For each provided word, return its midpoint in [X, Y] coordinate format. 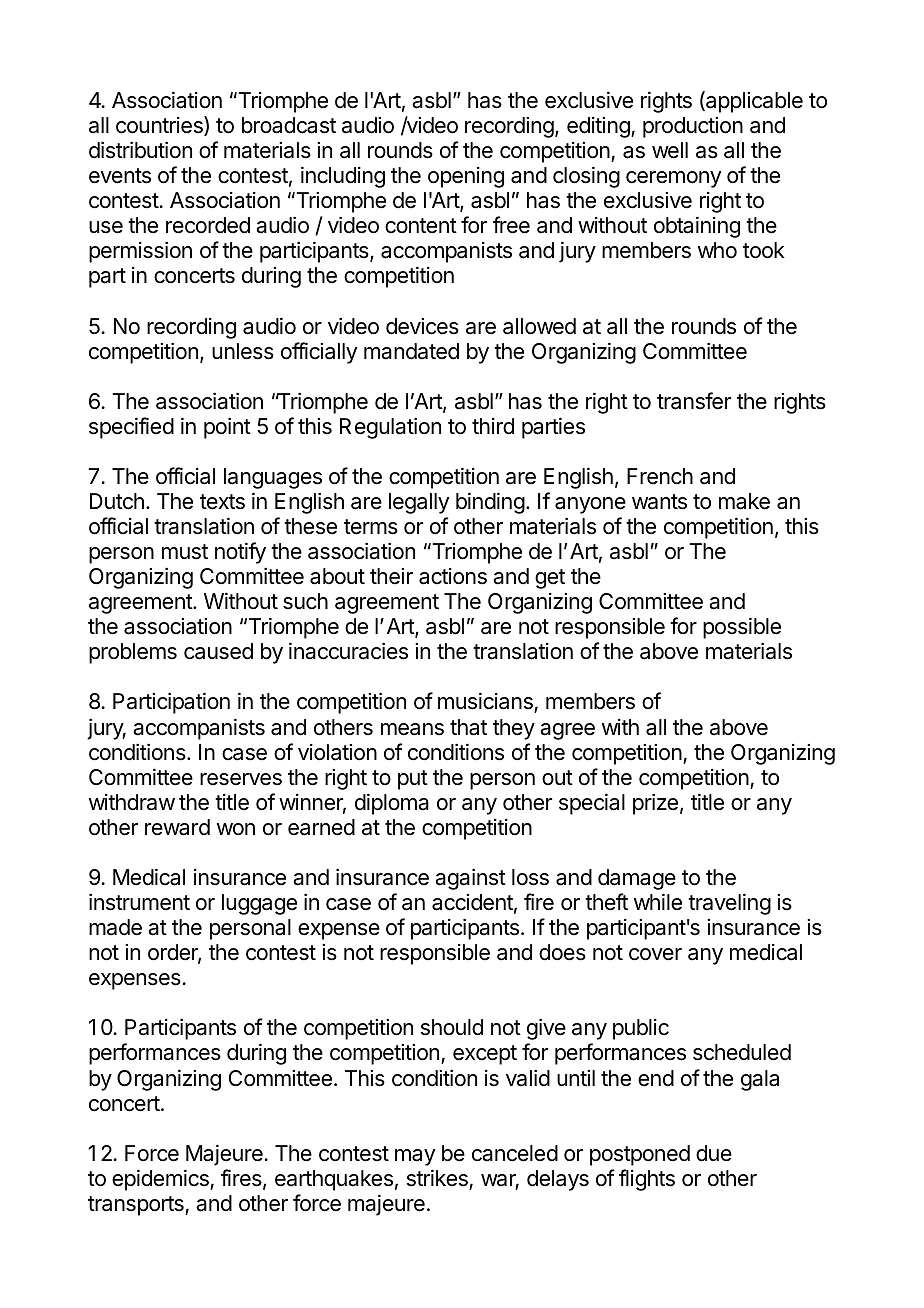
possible [742, 628]
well [670, 150]
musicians [486, 702]
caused [218, 651]
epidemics [161, 1180]
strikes [437, 1178]
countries [160, 126]
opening [466, 177]
